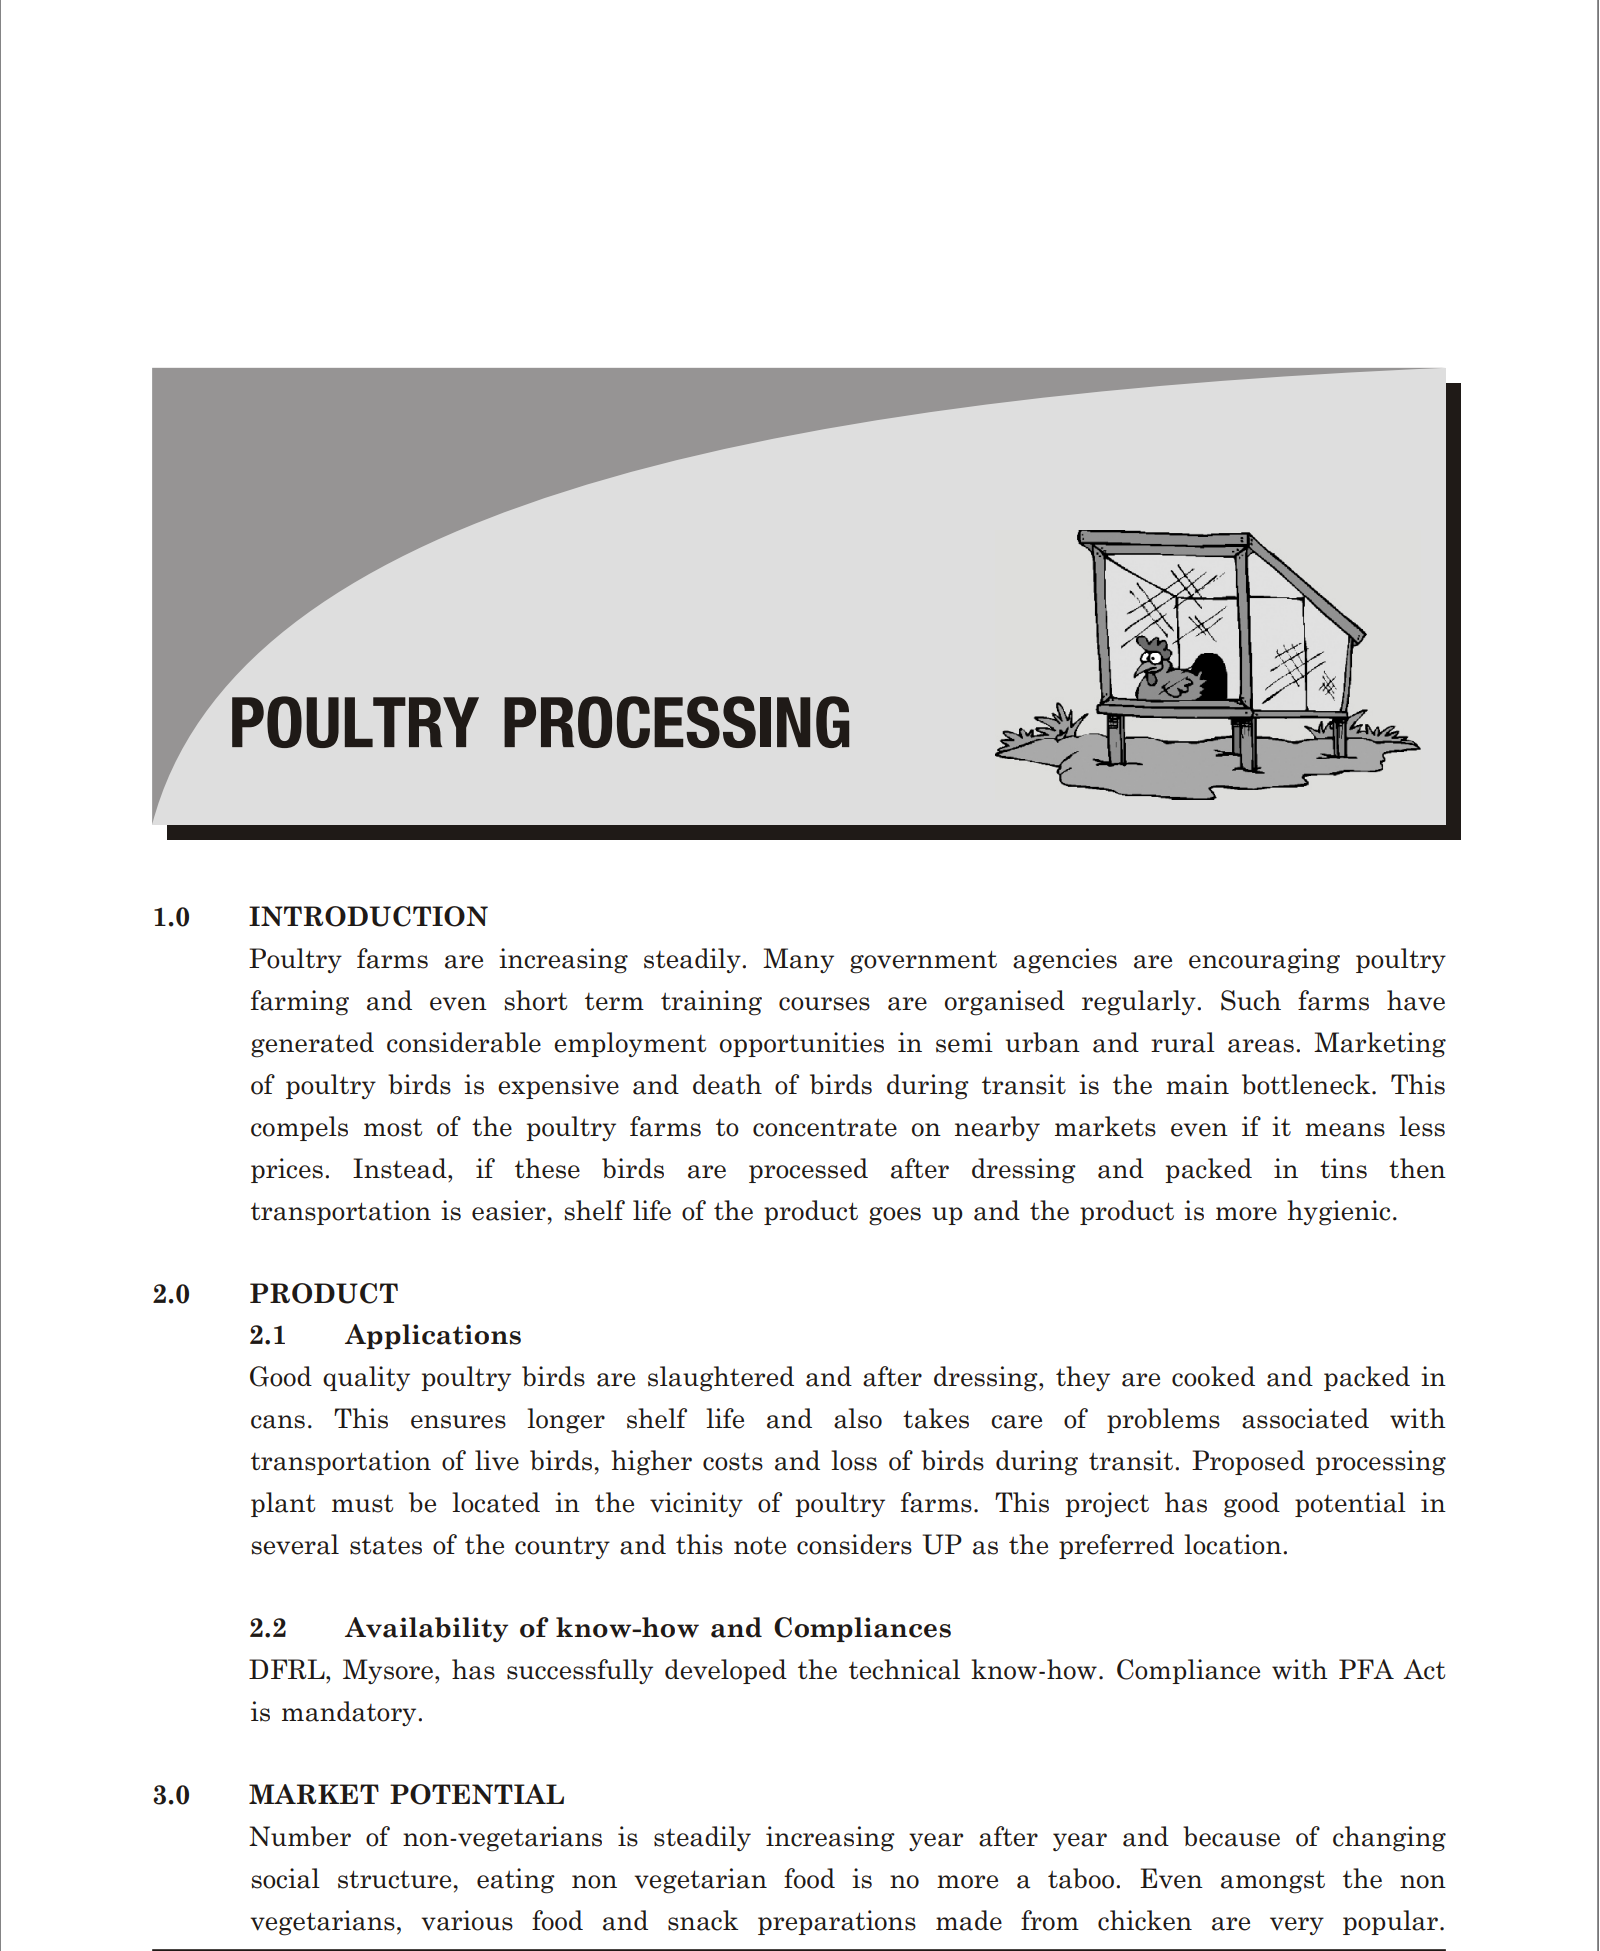 The height and width of the screenshot is (1951, 1600). I want to click on associated, so click(1305, 1418).
